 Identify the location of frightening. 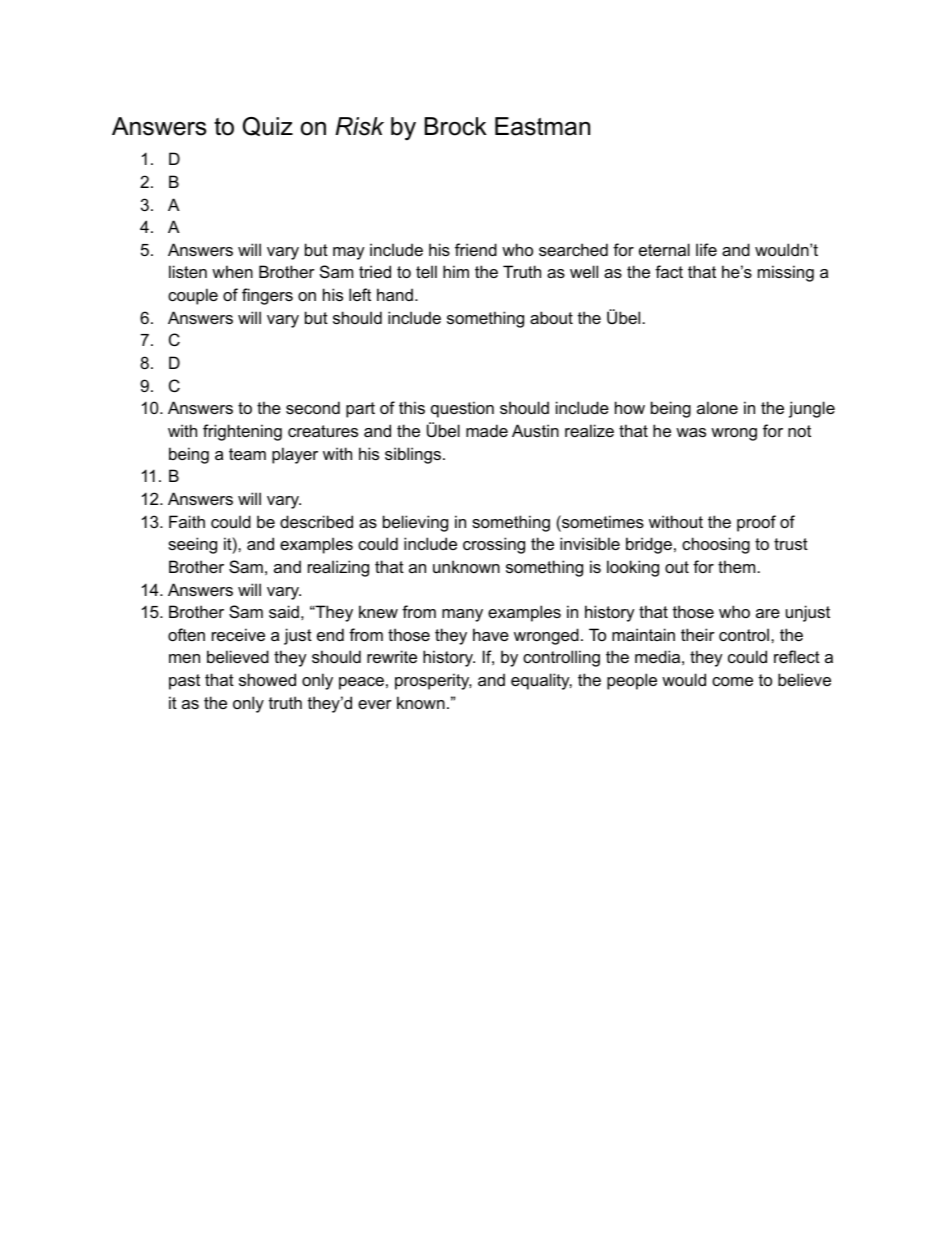
(242, 432).
